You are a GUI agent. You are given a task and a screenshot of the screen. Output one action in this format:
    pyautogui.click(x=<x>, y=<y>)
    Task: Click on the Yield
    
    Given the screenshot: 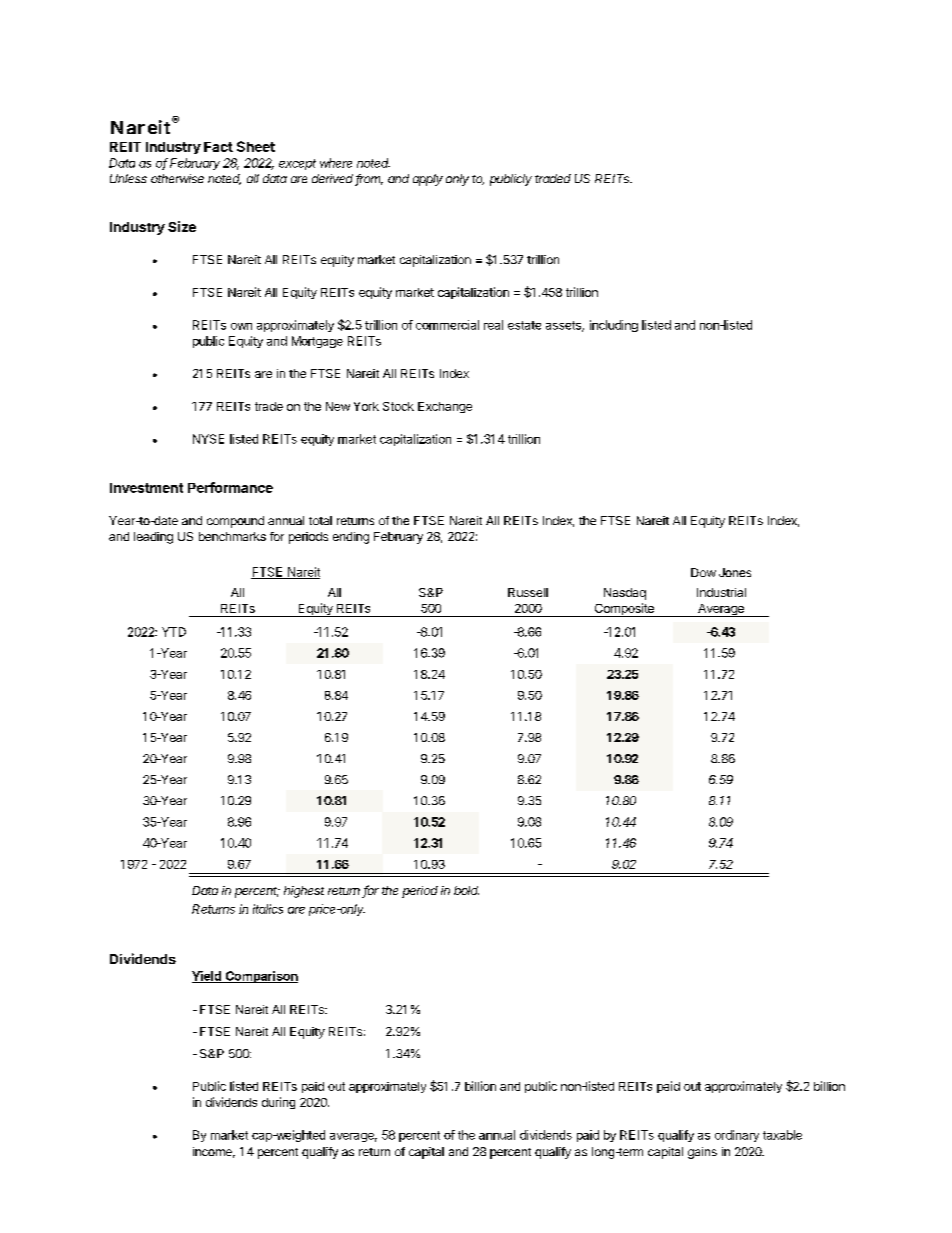 What is the action you would take?
    pyautogui.click(x=207, y=977)
